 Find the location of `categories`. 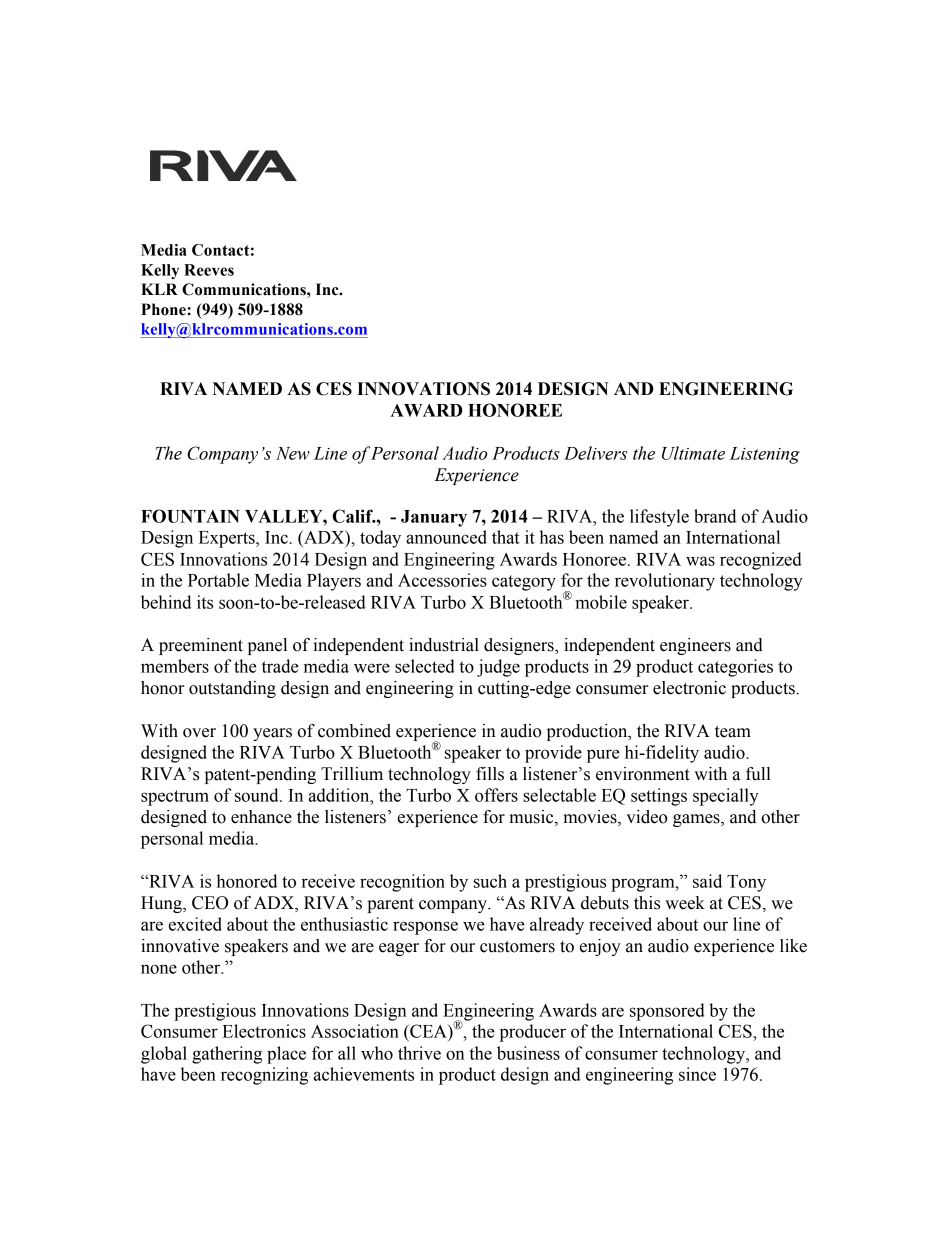

categories is located at coordinates (735, 668).
